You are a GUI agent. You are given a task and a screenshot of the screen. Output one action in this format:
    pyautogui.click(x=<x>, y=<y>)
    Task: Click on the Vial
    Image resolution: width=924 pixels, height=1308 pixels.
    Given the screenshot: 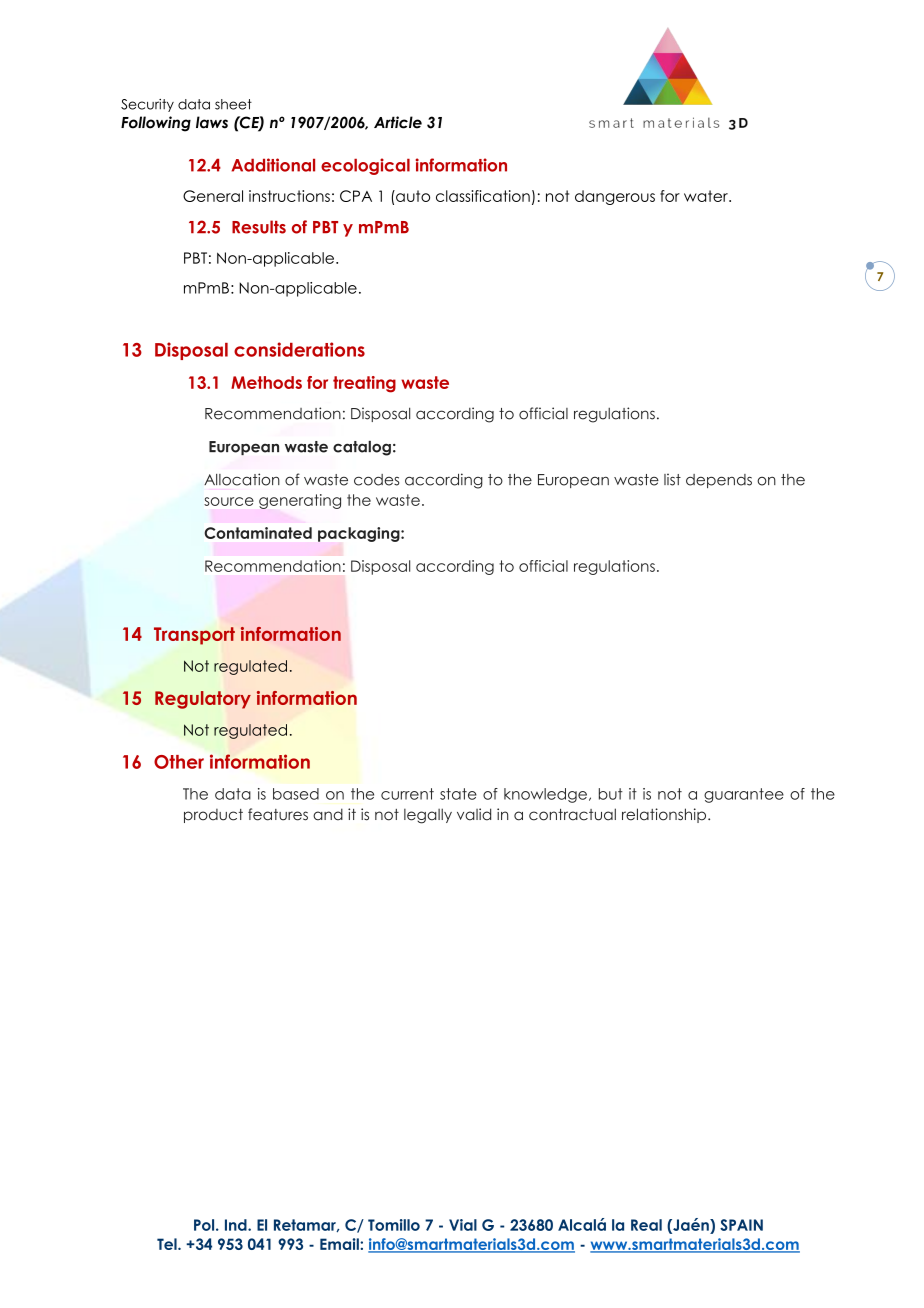 What is the action you would take?
    pyautogui.click(x=463, y=1225)
